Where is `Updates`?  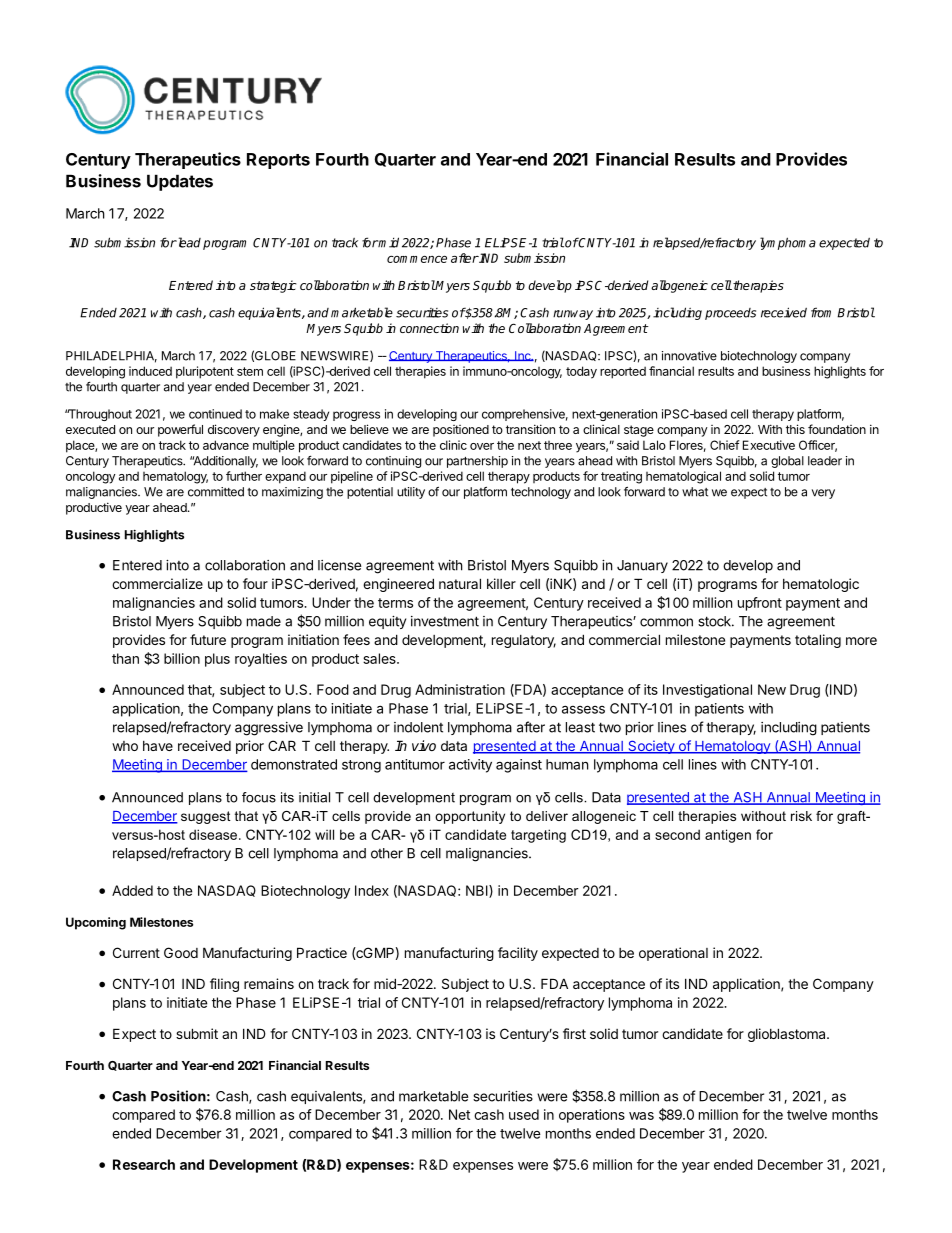
Updates is located at coordinates (180, 182).
